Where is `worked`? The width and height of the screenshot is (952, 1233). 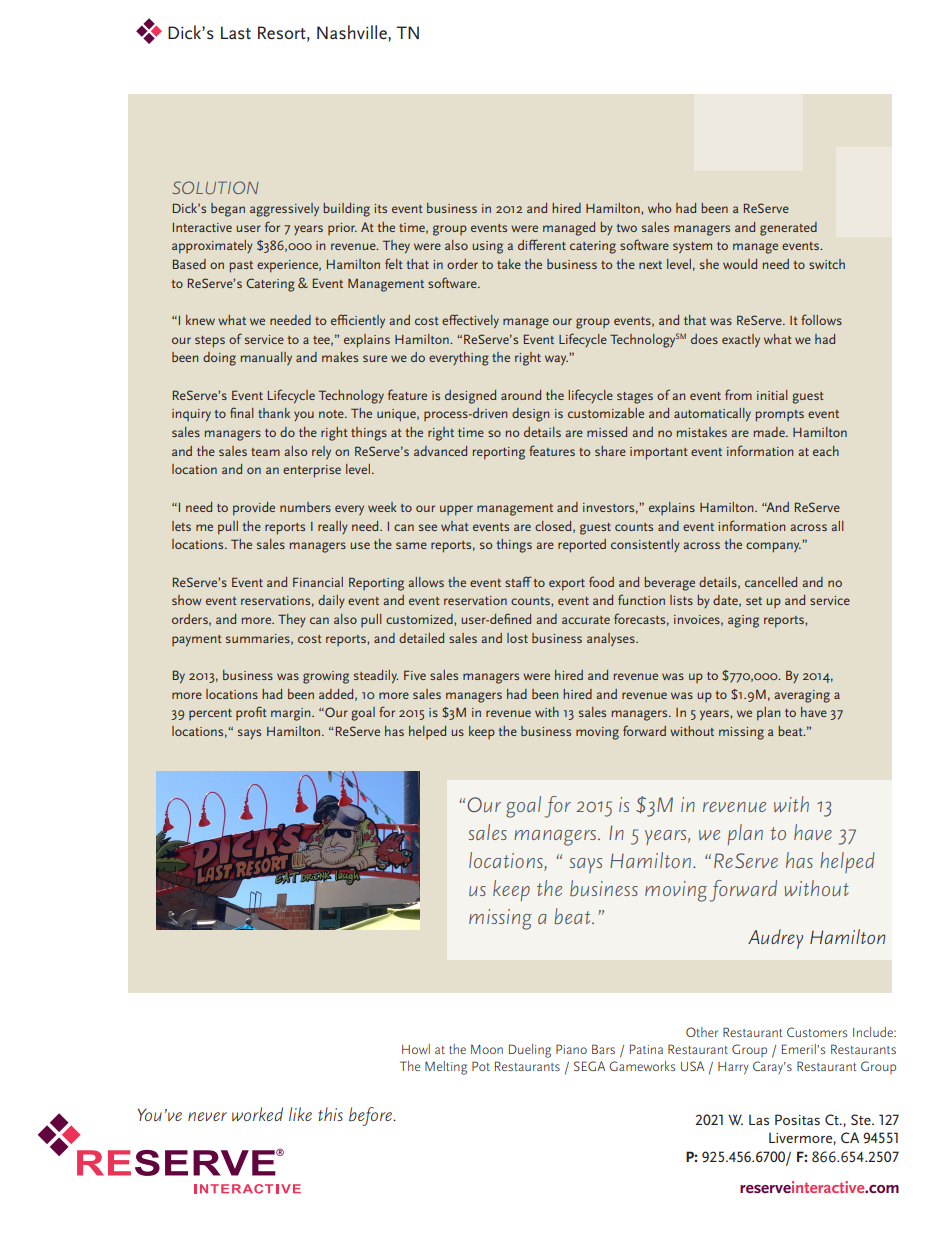 worked is located at coordinates (257, 1114).
